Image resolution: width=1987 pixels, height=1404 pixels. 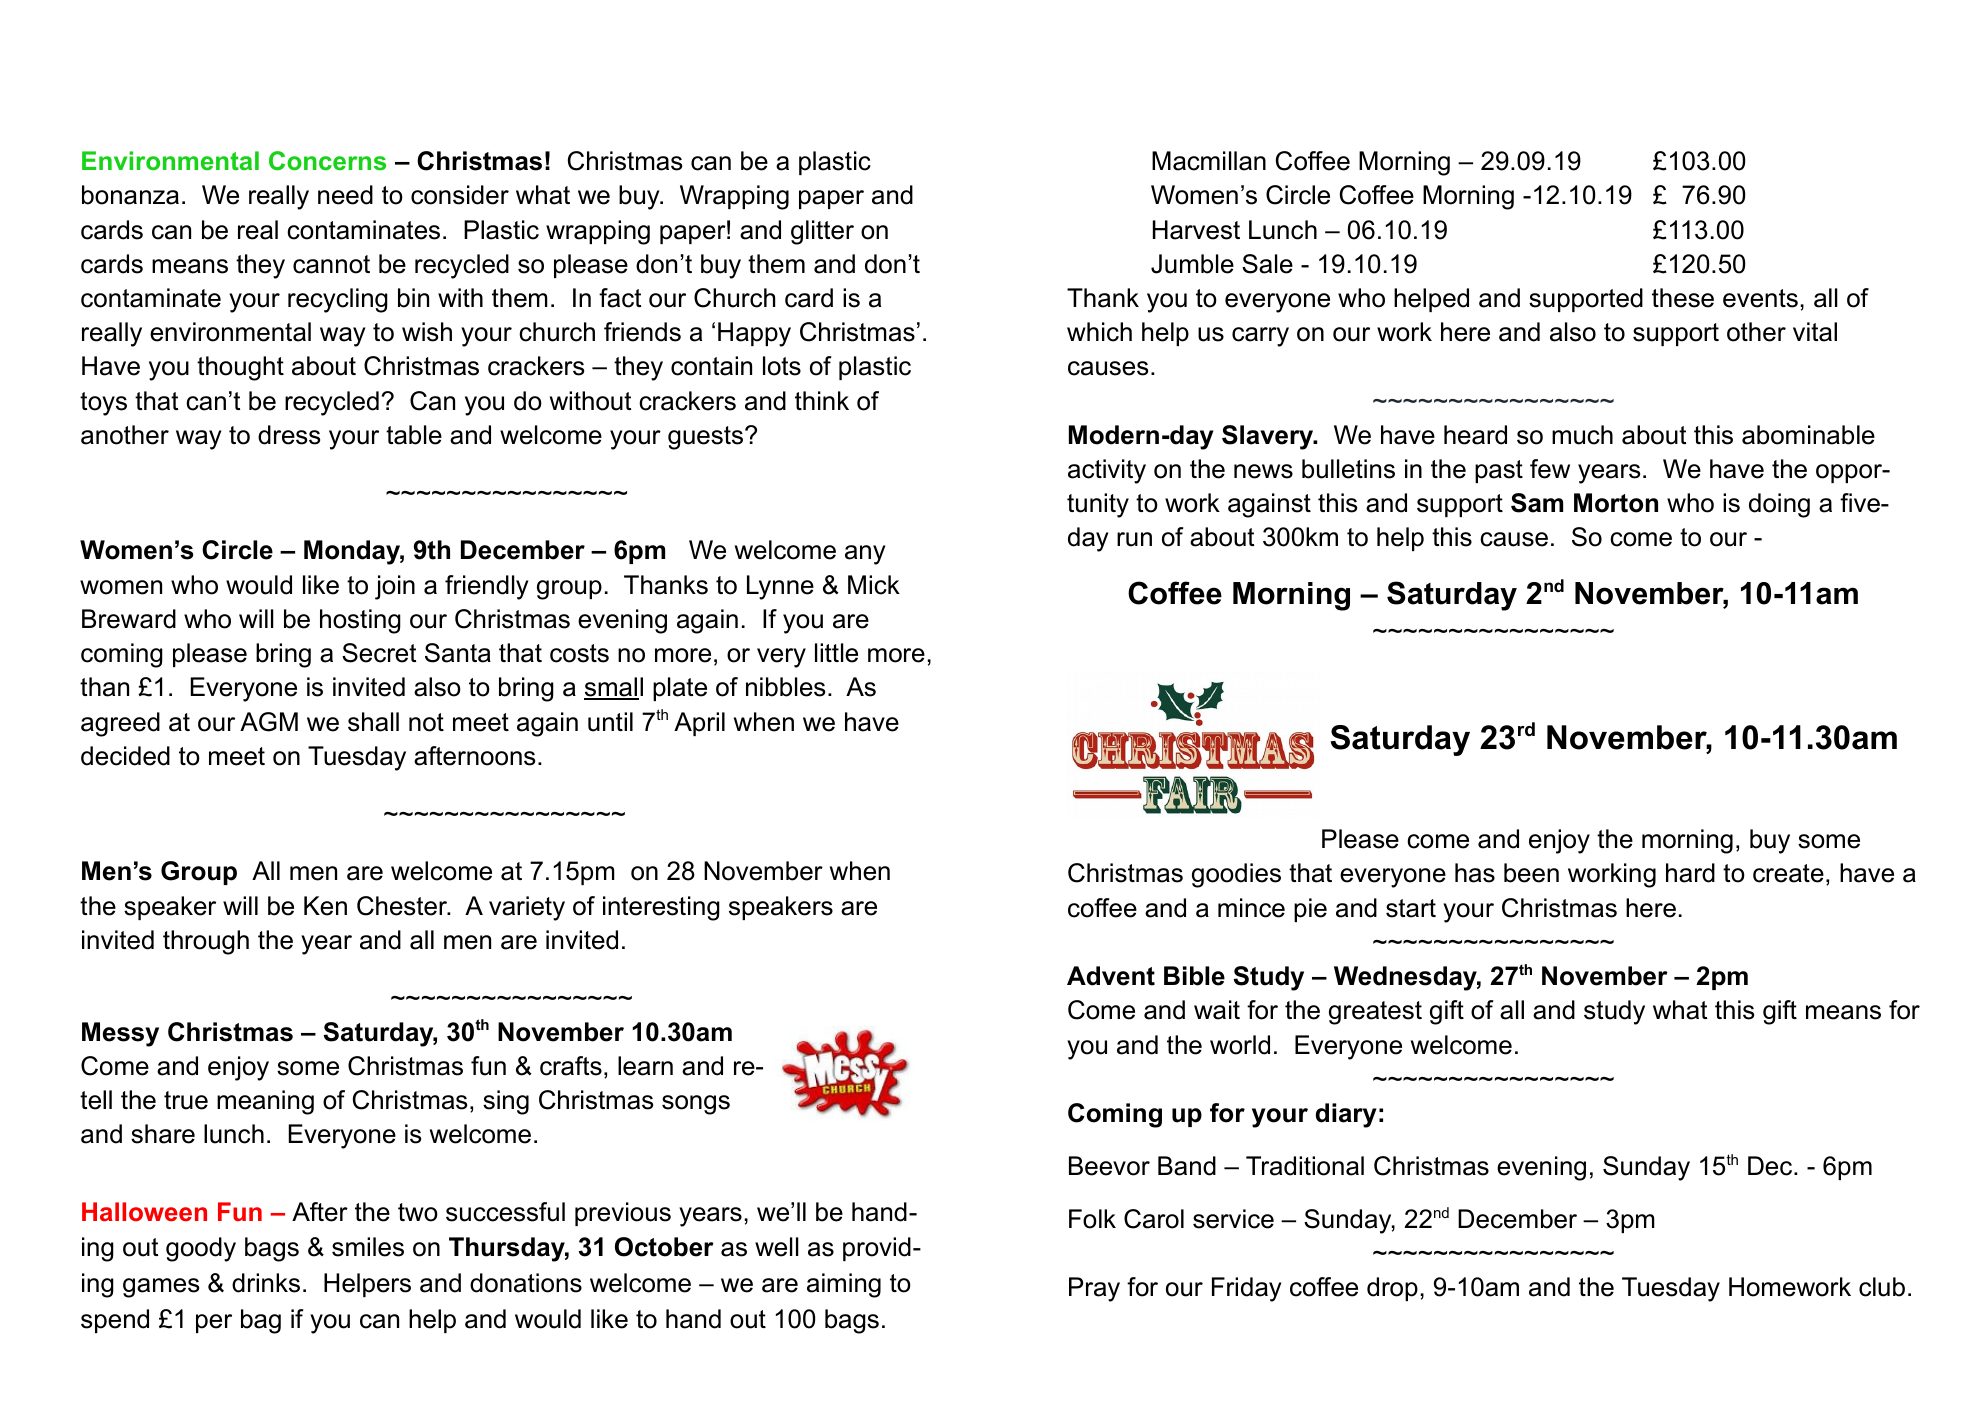 I want to click on these, so click(x=1683, y=298).
